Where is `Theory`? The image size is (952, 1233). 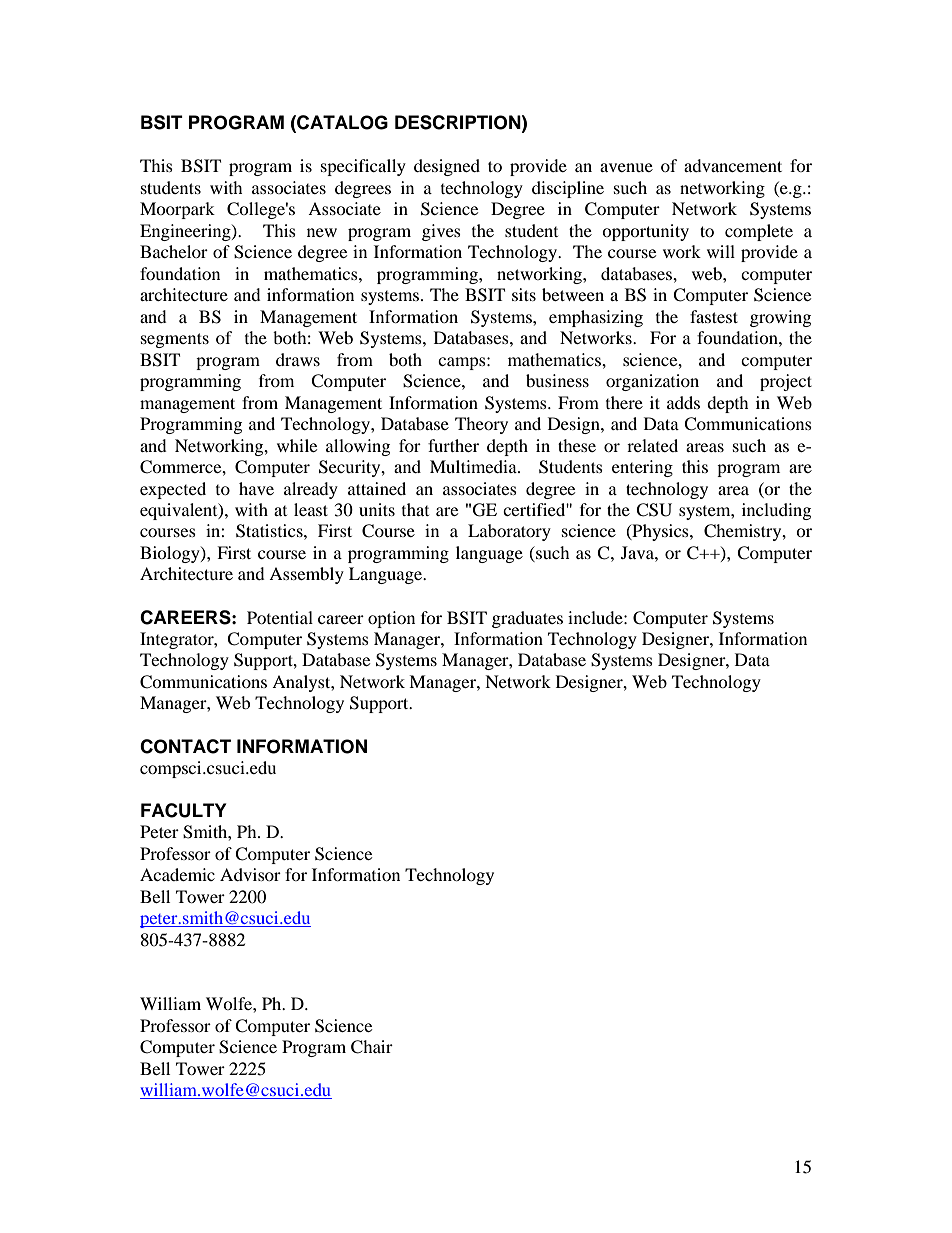
Theory is located at coordinates (481, 425).
